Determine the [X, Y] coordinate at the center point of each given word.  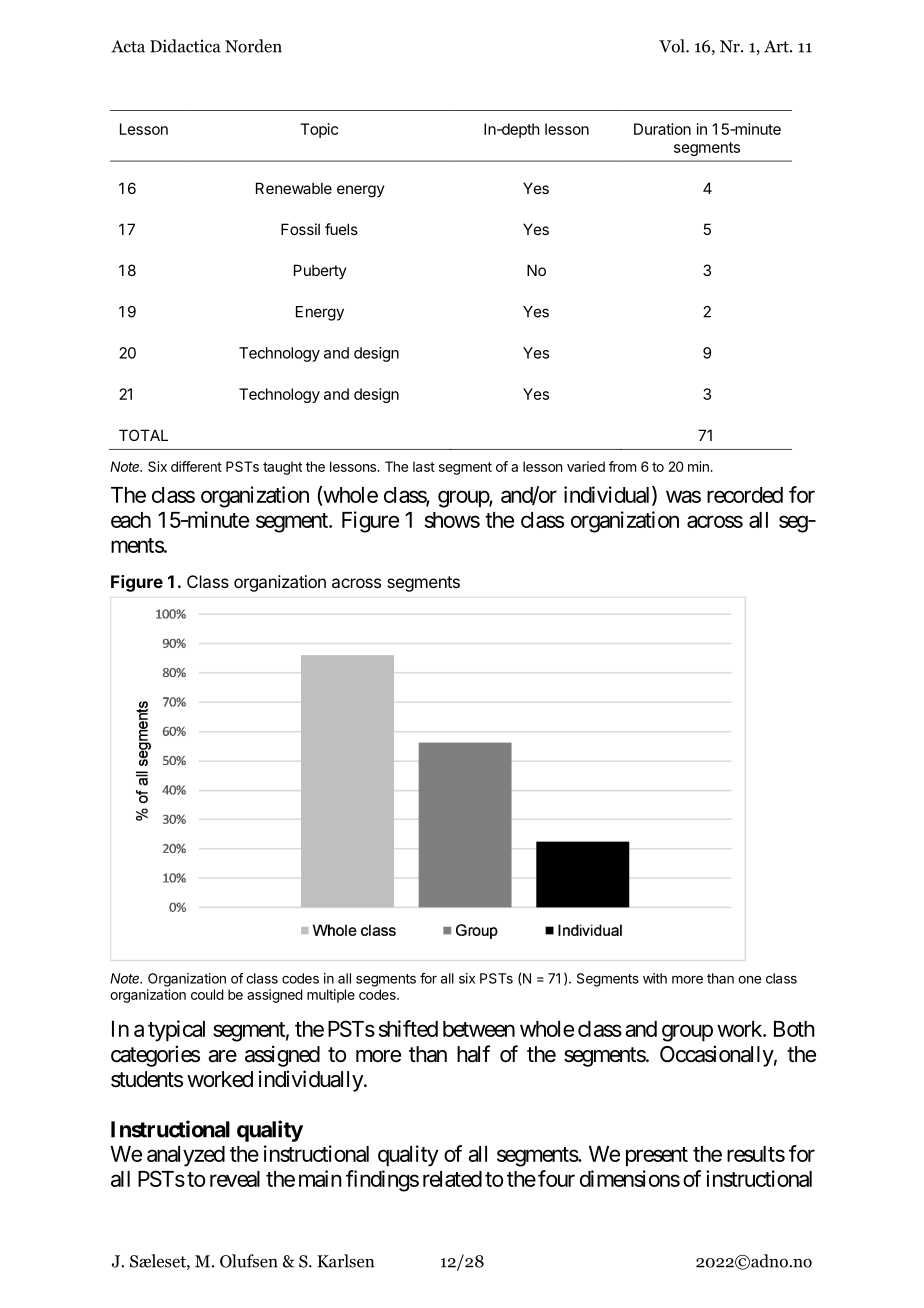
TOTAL [143, 435]
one [749, 980]
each [131, 520]
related [452, 1179]
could [207, 994]
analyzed [186, 1156]
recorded [745, 495]
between [479, 1029]
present [657, 1157]
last [424, 466]
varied [586, 466]
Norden [253, 46]
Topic [319, 130]
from [622, 466]
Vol [673, 46]
